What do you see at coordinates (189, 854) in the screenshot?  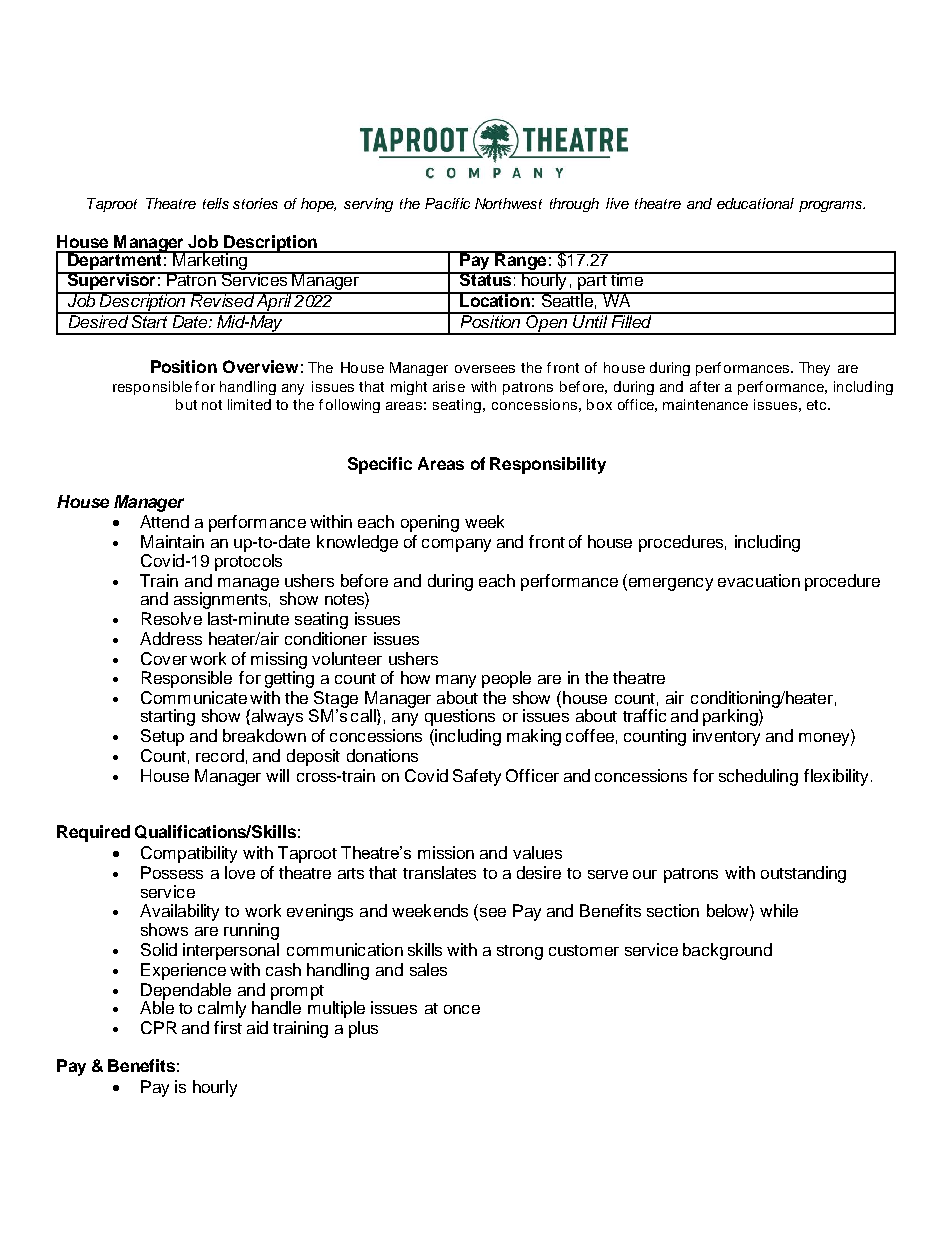 I see `Compatibility` at bounding box center [189, 854].
